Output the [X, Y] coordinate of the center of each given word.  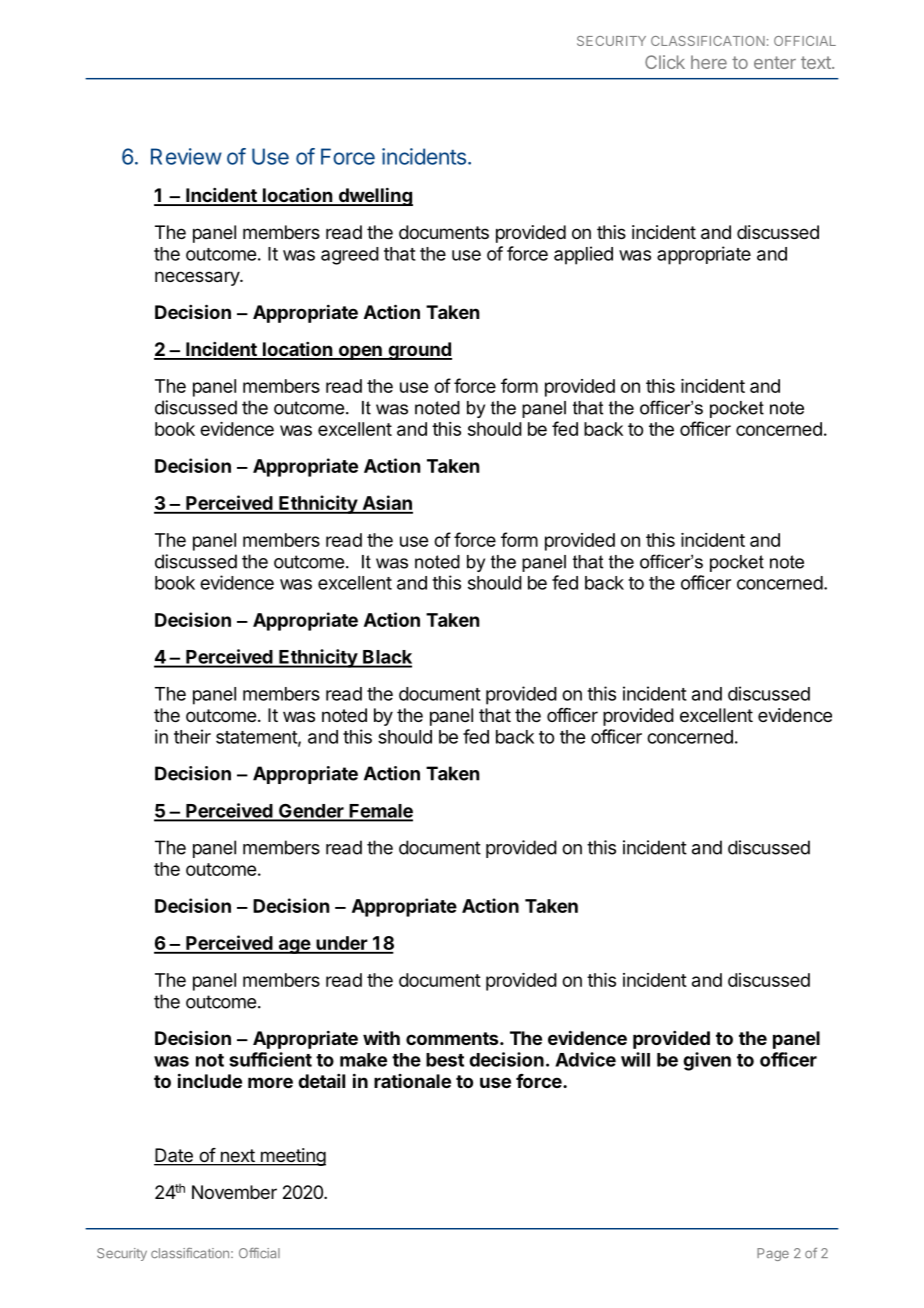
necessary [198, 278]
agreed [350, 256]
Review [186, 156]
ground [419, 351]
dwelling [374, 196]
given [707, 1061]
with [381, 1037]
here [709, 62]
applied [583, 255]
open [360, 352]
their [192, 736]
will [635, 1059]
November [234, 1192]
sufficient [270, 1059]
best [445, 1060]
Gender [311, 812]
